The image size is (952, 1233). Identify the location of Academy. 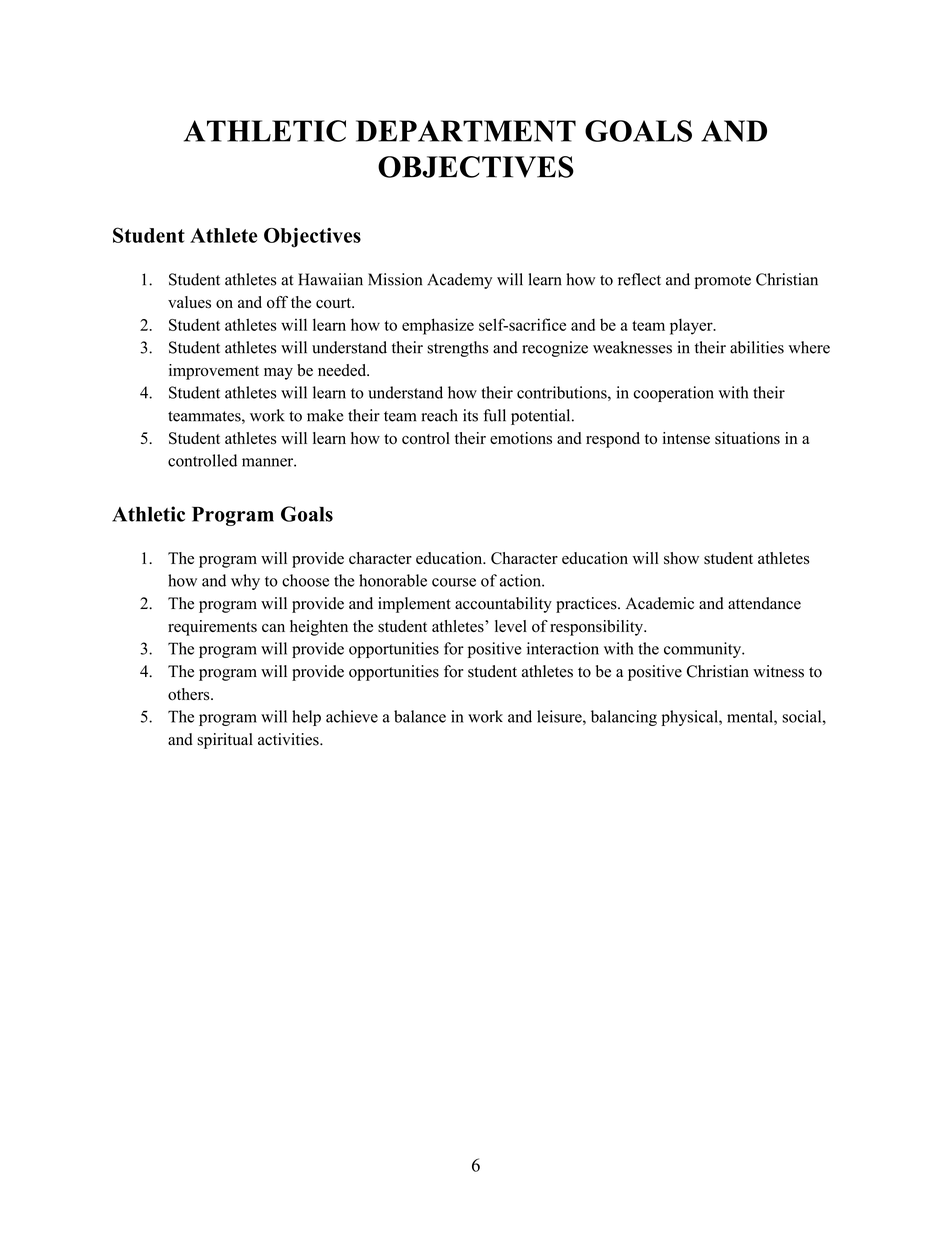
(459, 281).
